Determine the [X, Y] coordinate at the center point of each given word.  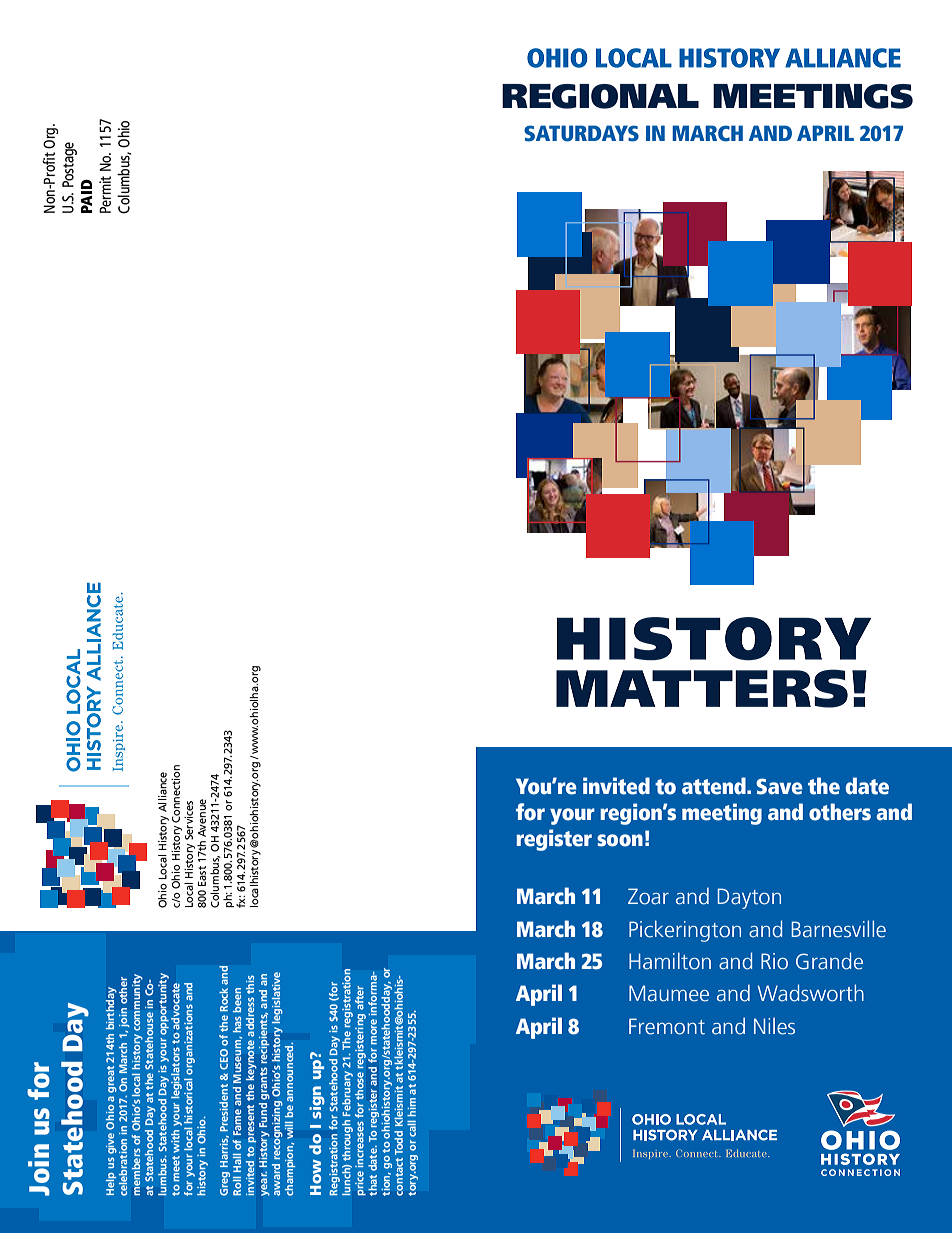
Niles [774, 1026]
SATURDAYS [581, 133]
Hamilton [670, 961]
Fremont [667, 1026]
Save [779, 786]
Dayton [749, 898]
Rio [774, 961]
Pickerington [685, 931]
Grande [829, 961]
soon [620, 840]
